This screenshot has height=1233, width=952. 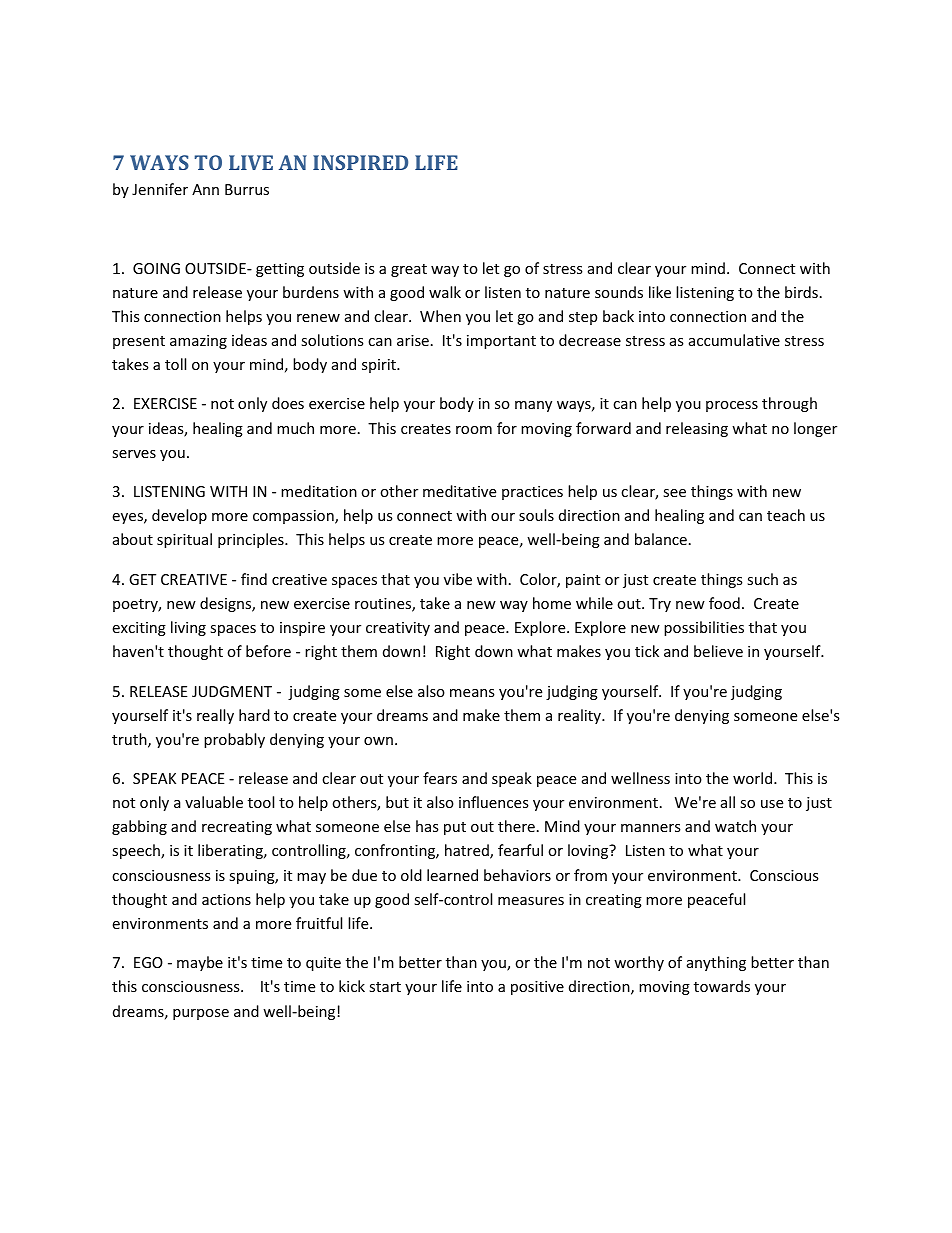 I want to click on valuable, so click(x=214, y=802).
